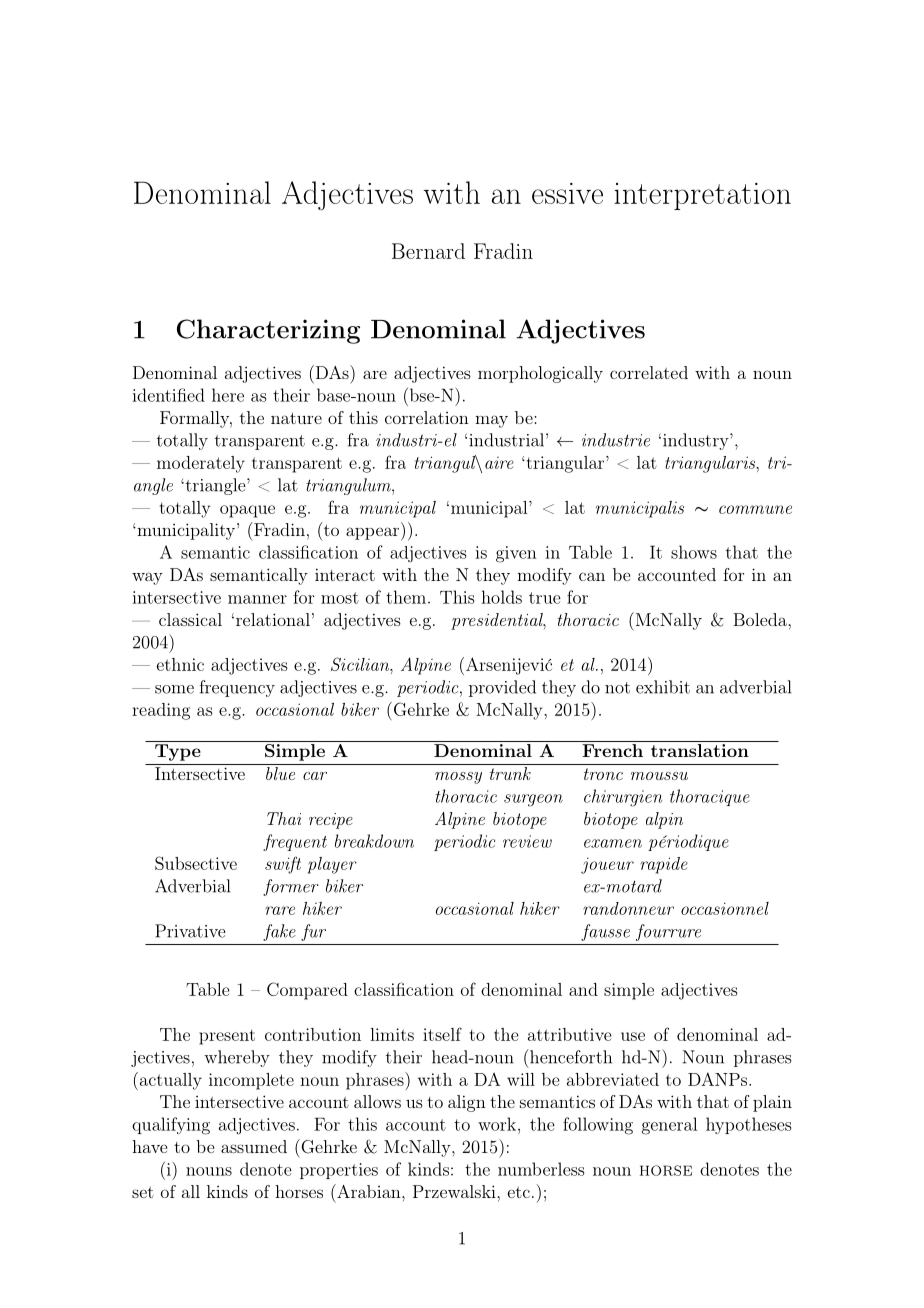  I want to click on assumed, so click(254, 1146).
